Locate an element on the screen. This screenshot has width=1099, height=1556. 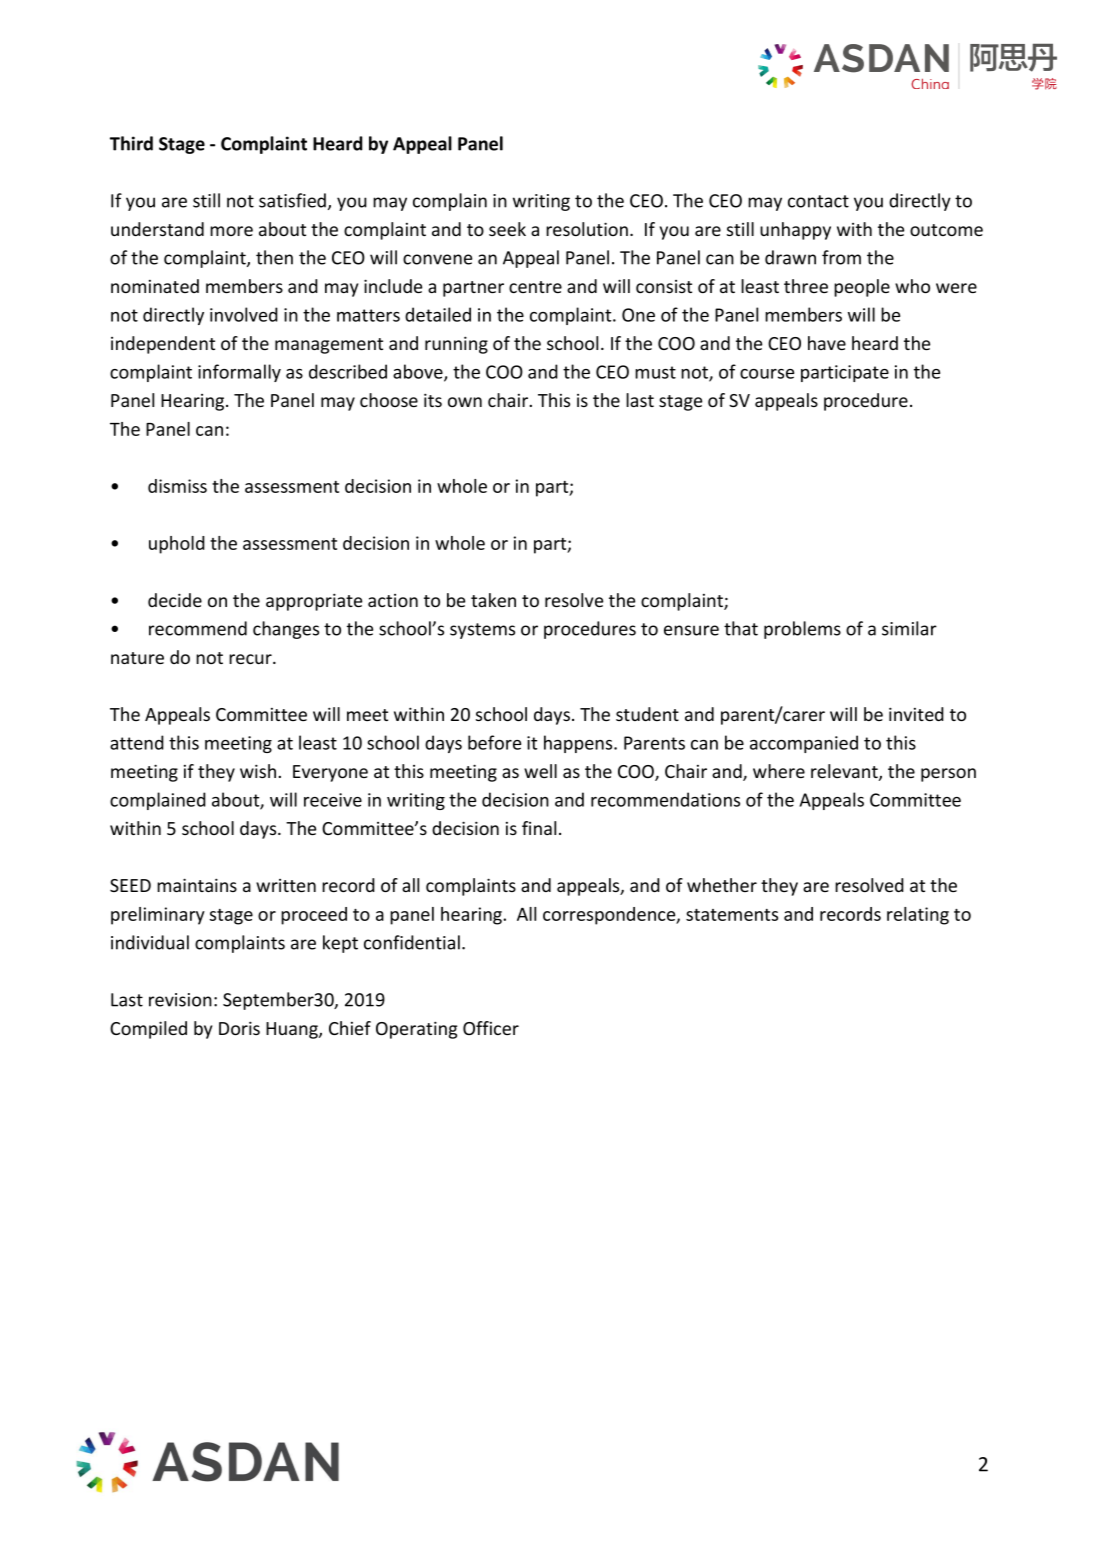
taken is located at coordinates (493, 600).
